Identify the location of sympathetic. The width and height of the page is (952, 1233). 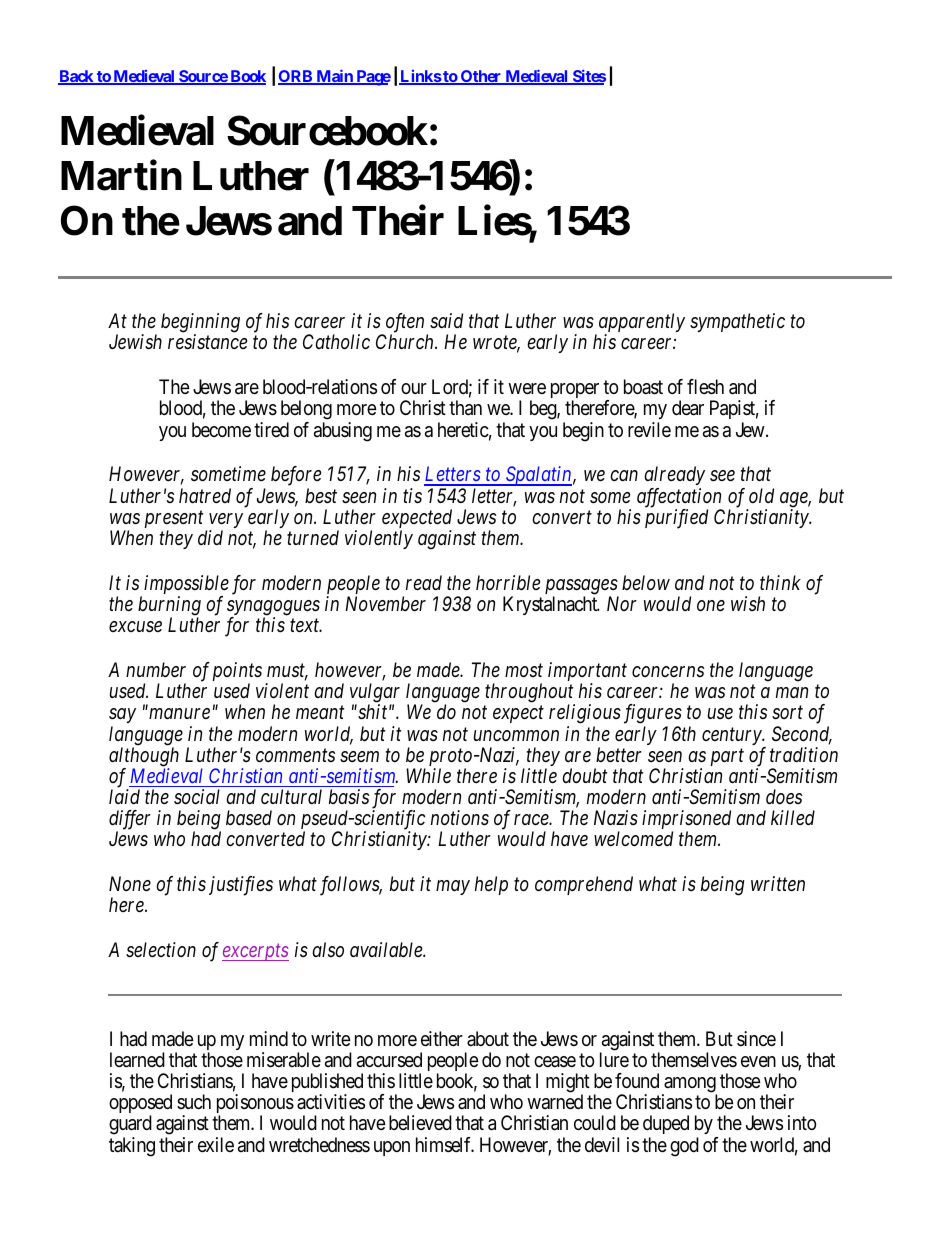
(737, 322).
